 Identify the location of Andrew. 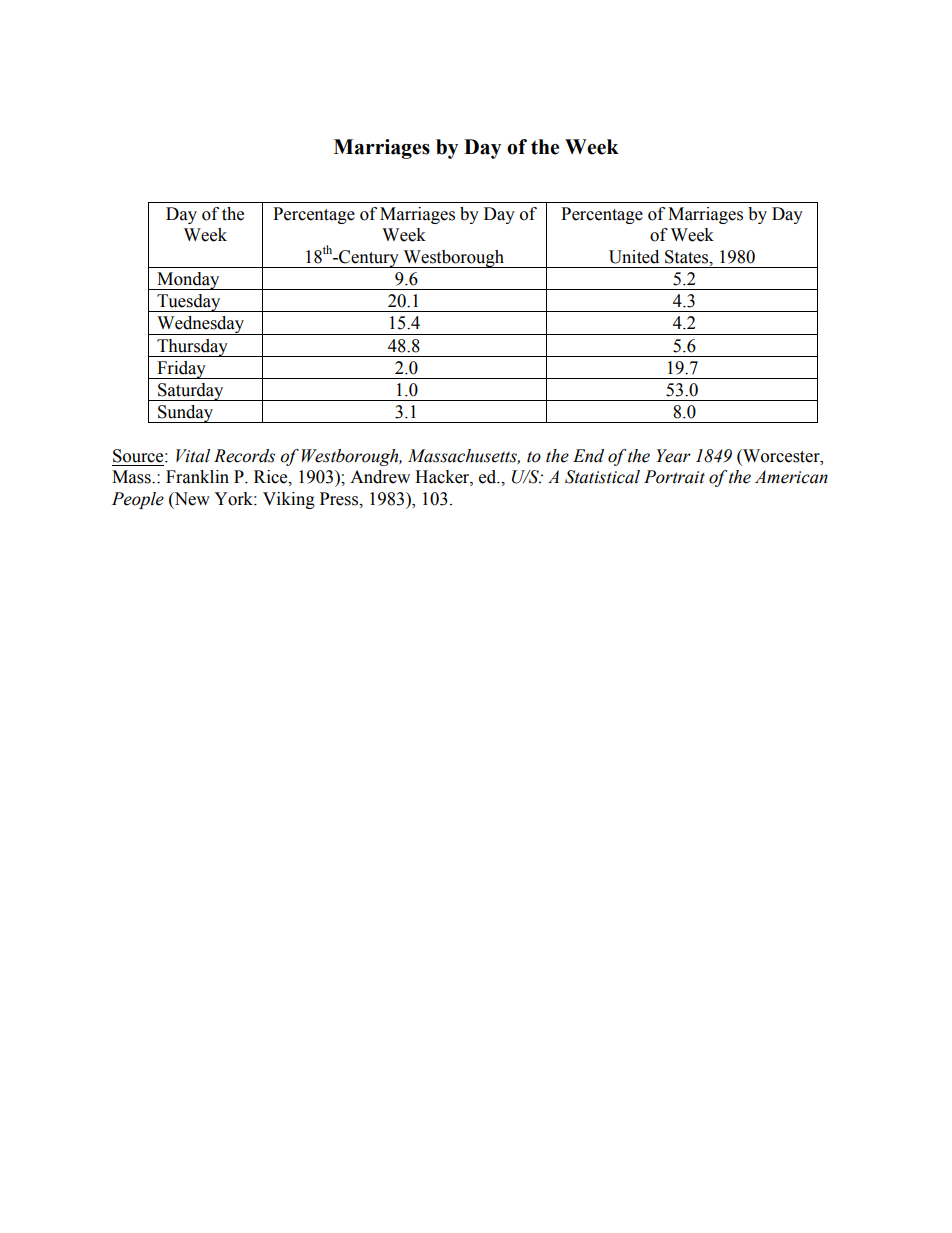
(380, 477).
